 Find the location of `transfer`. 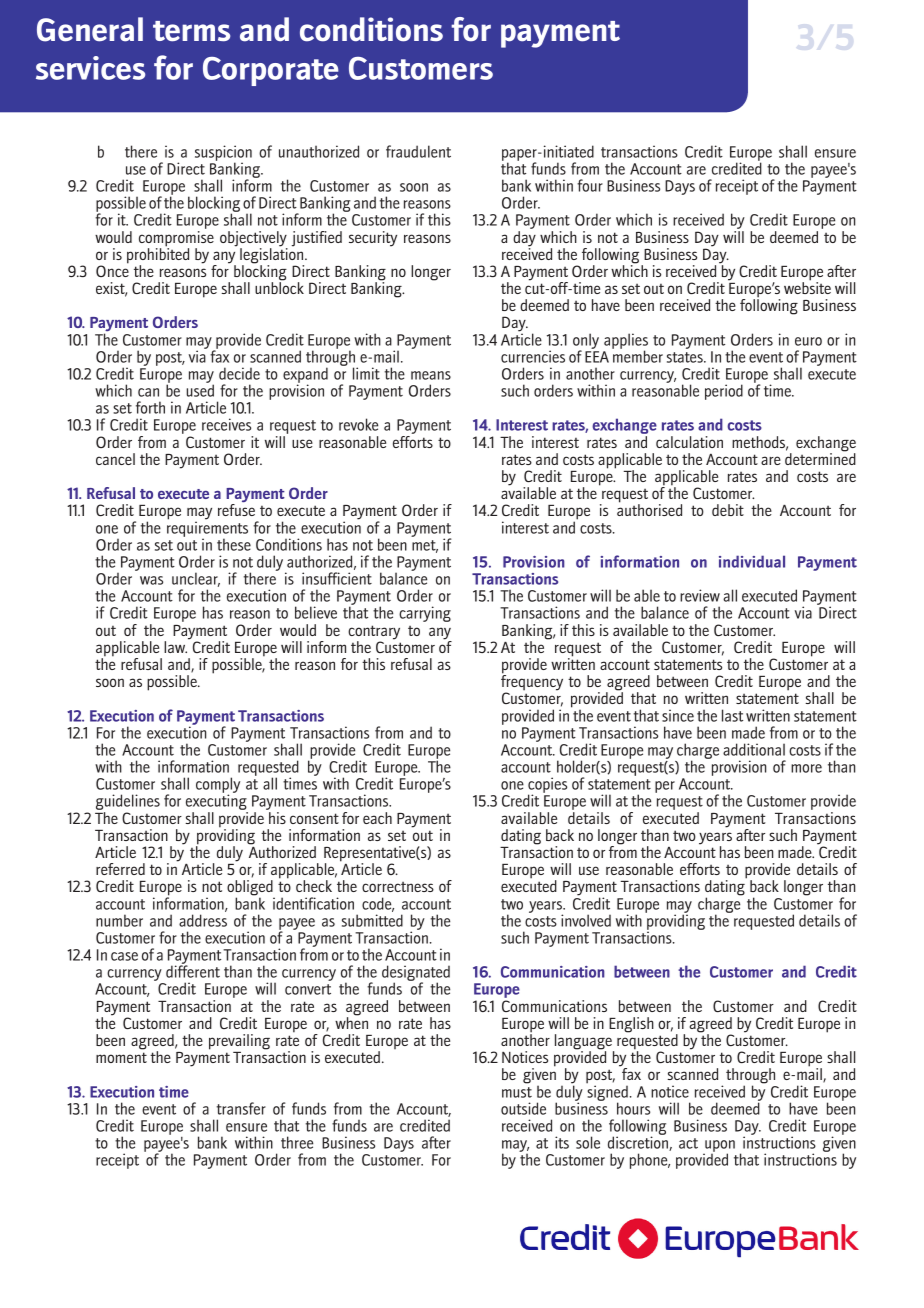

transfer is located at coordinates (241, 1108).
